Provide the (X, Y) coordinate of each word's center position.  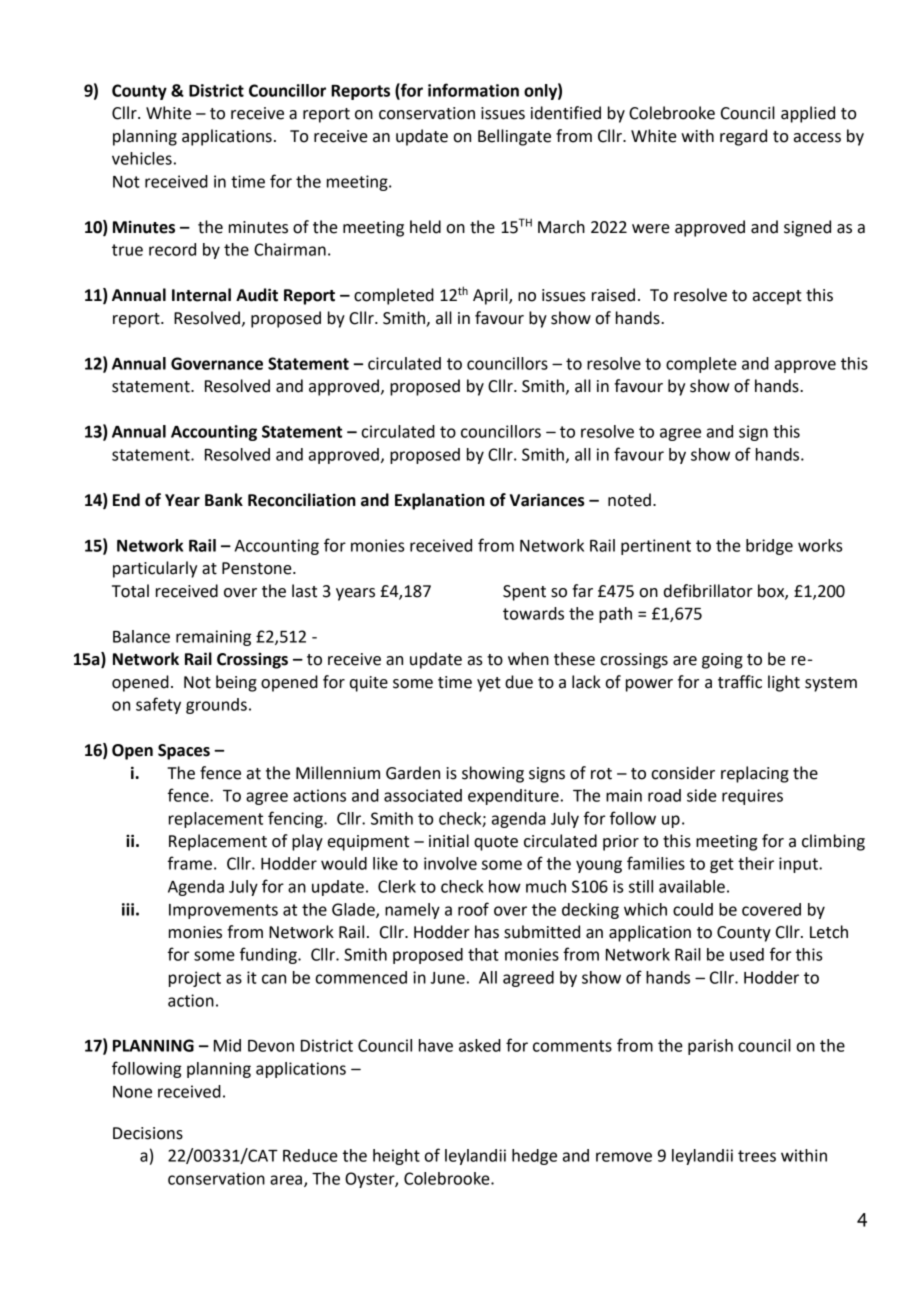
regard (743, 137)
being (236, 683)
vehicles (142, 158)
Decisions (148, 1133)
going (722, 661)
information (473, 90)
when (528, 659)
